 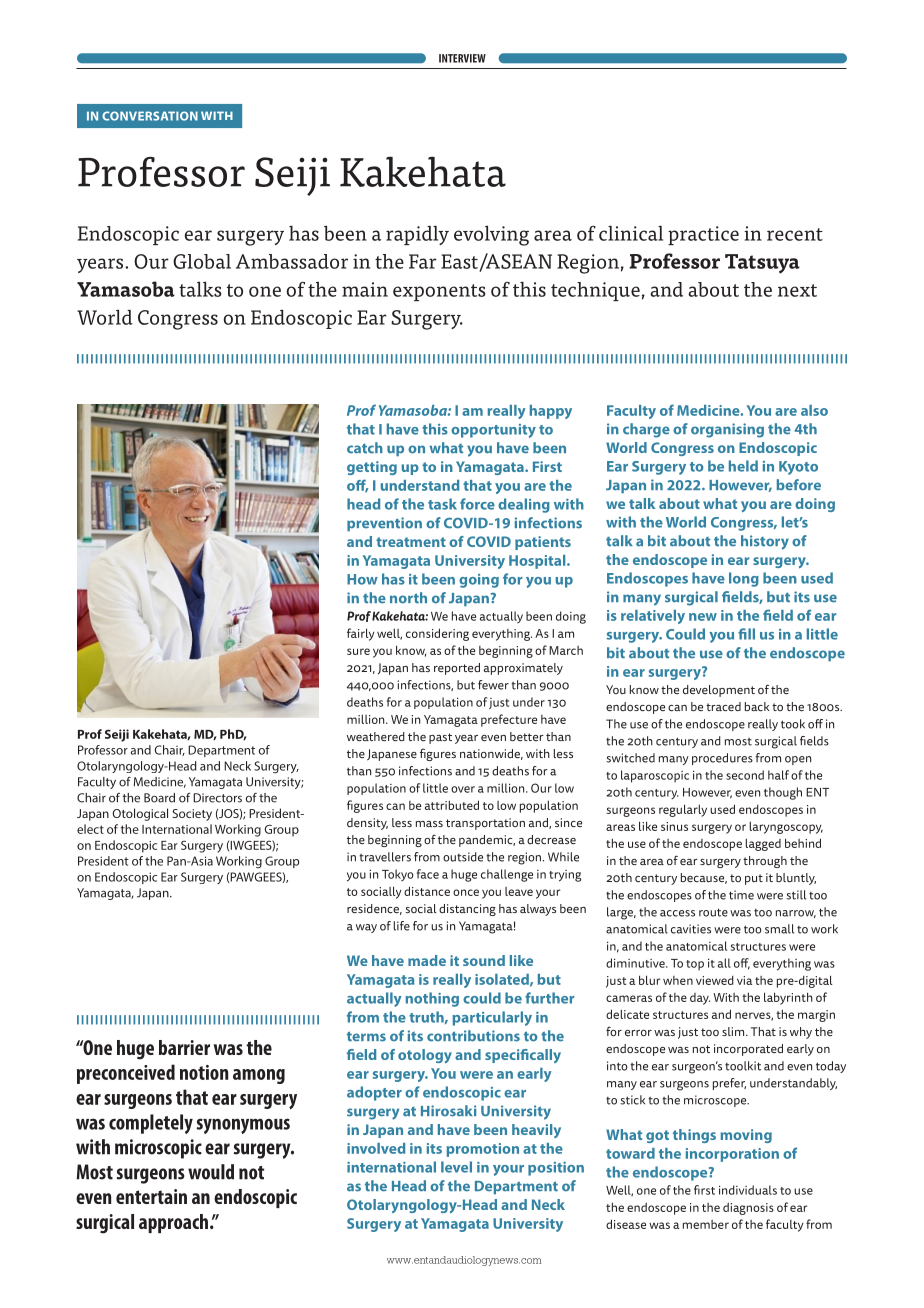 What do you see at coordinates (211, 1172) in the screenshot?
I see `would` at bounding box center [211, 1172].
